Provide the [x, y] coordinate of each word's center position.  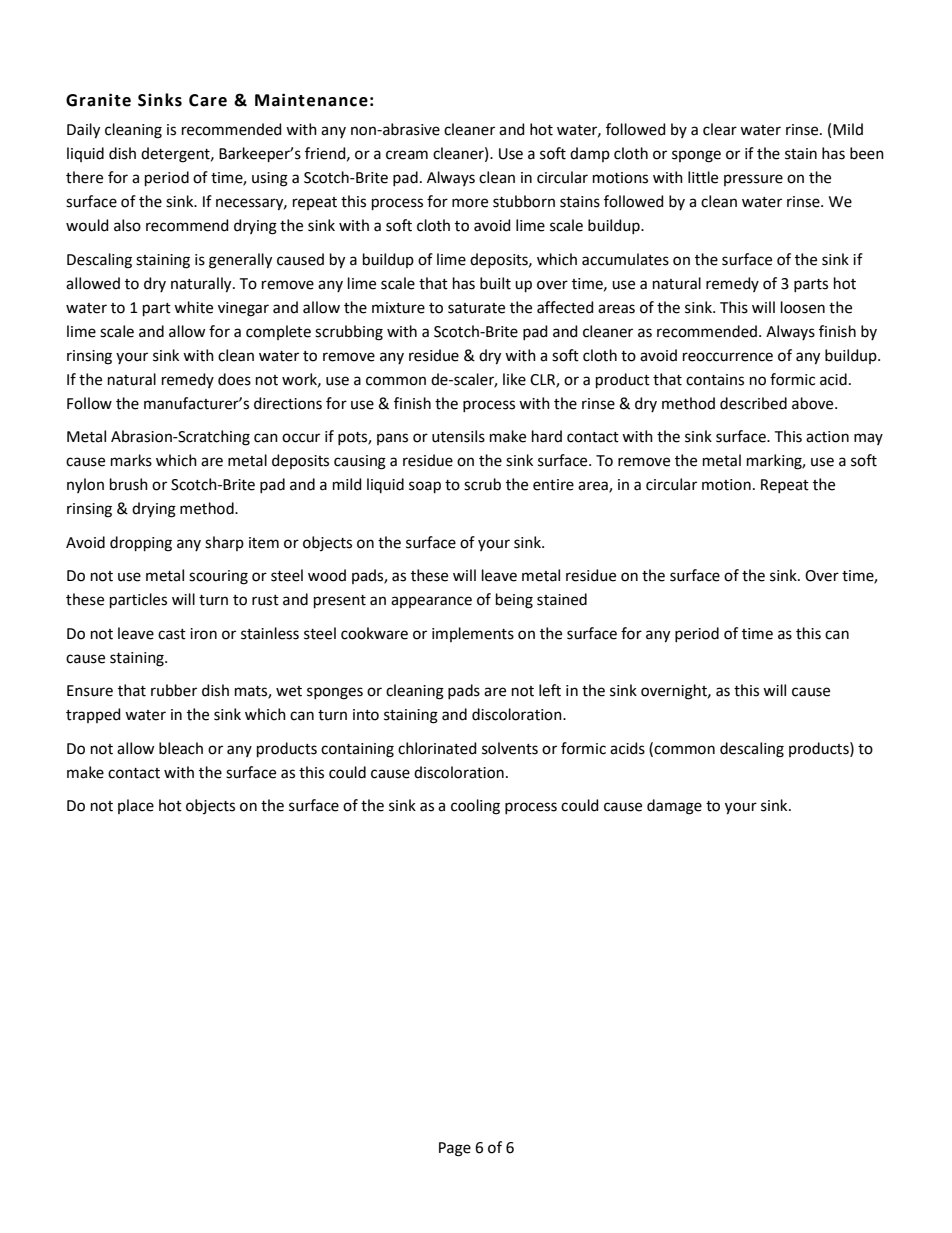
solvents [510, 748]
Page [455, 1149]
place [136, 806]
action [827, 437]
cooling [475, 807]
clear [720, 129]
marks [131, 460]
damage [674, 807]
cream [407, 155]
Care [208, 100]
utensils [458, 436]
